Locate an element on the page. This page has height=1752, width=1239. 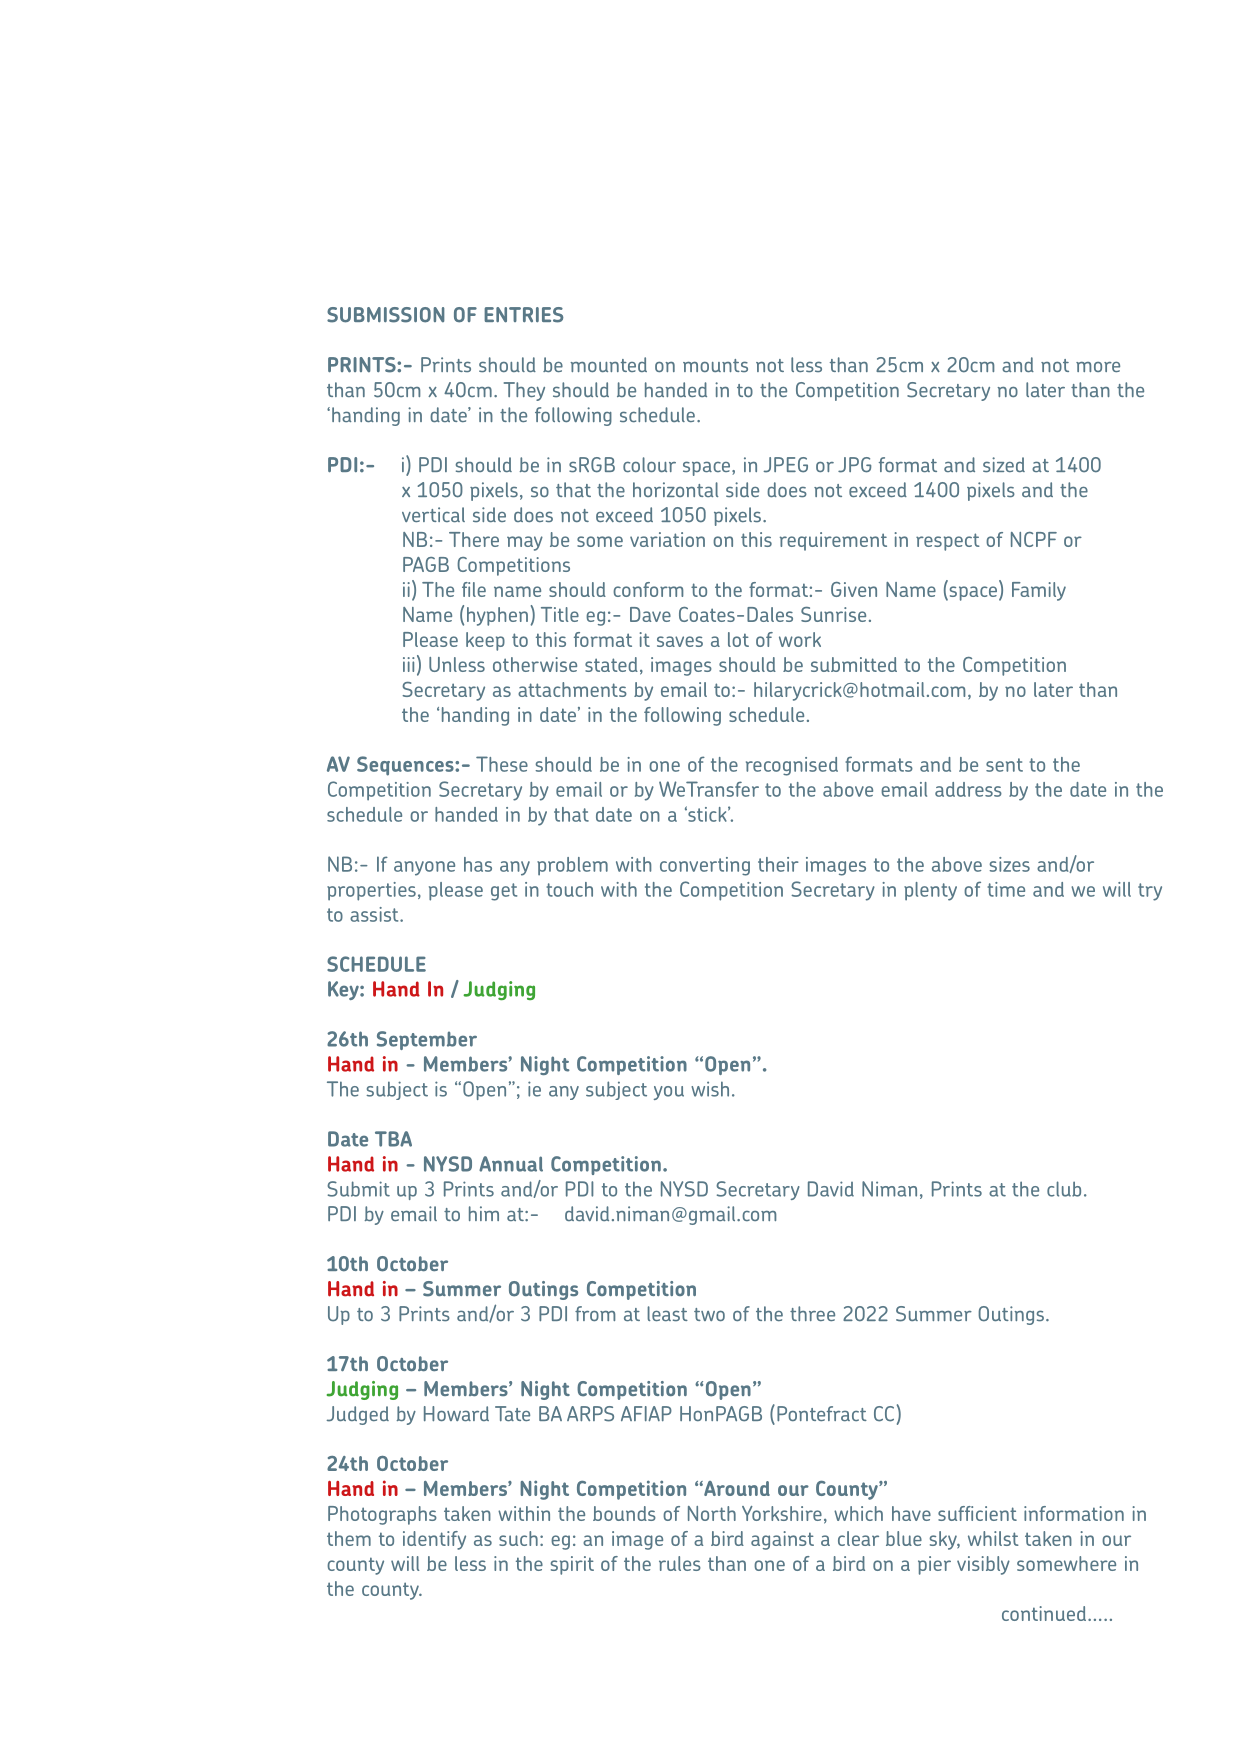
identify is located at coordinates (434, 1540).
